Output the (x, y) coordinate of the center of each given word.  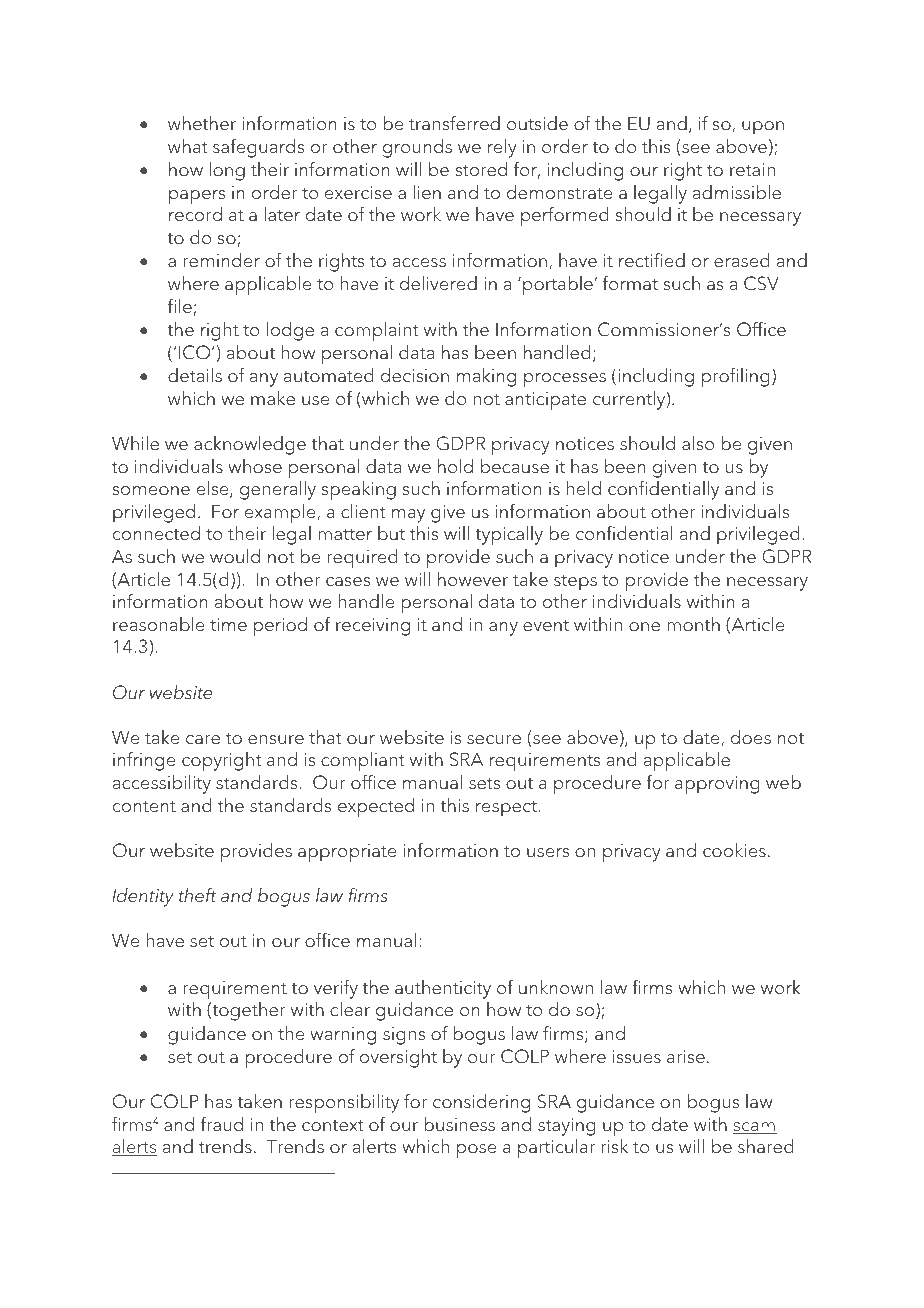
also (698, 443)
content (144, 807)
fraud (222, 1124)
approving (717, 785)
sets (484, 784)
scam (755, 1128)
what (188, 146)
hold (455, 466)
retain (752, 170)
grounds (417, 148)
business (459, 1124)
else (214, 489)
